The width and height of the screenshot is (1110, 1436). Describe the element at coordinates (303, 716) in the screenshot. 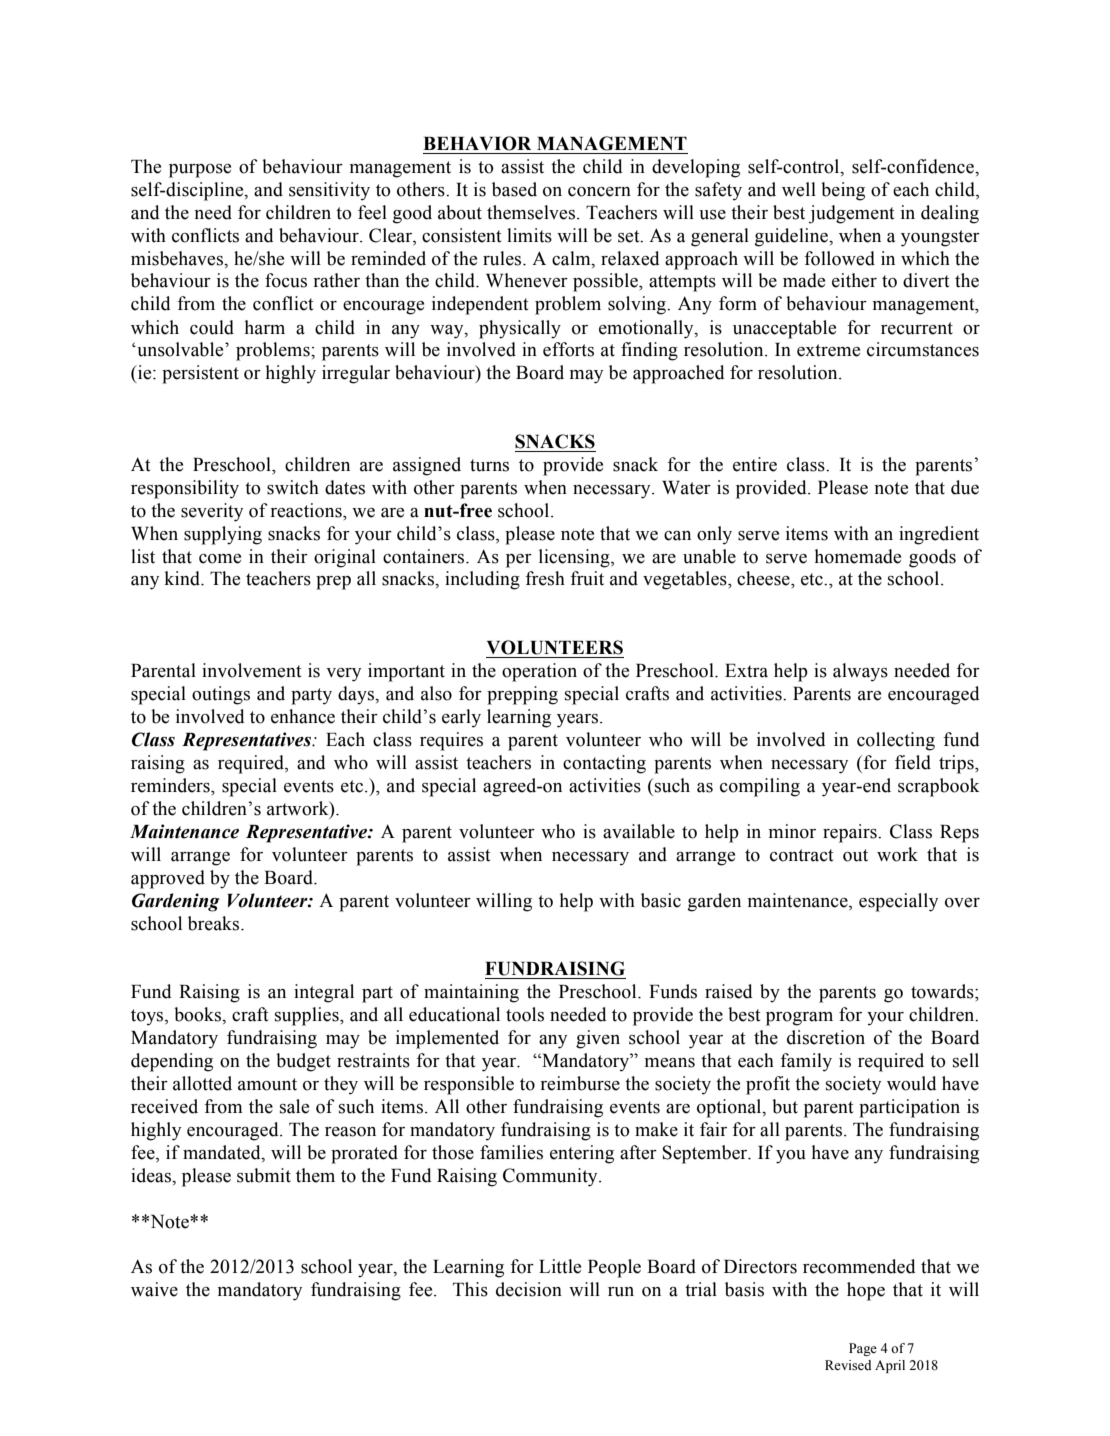

I see `enhance` at that location.
